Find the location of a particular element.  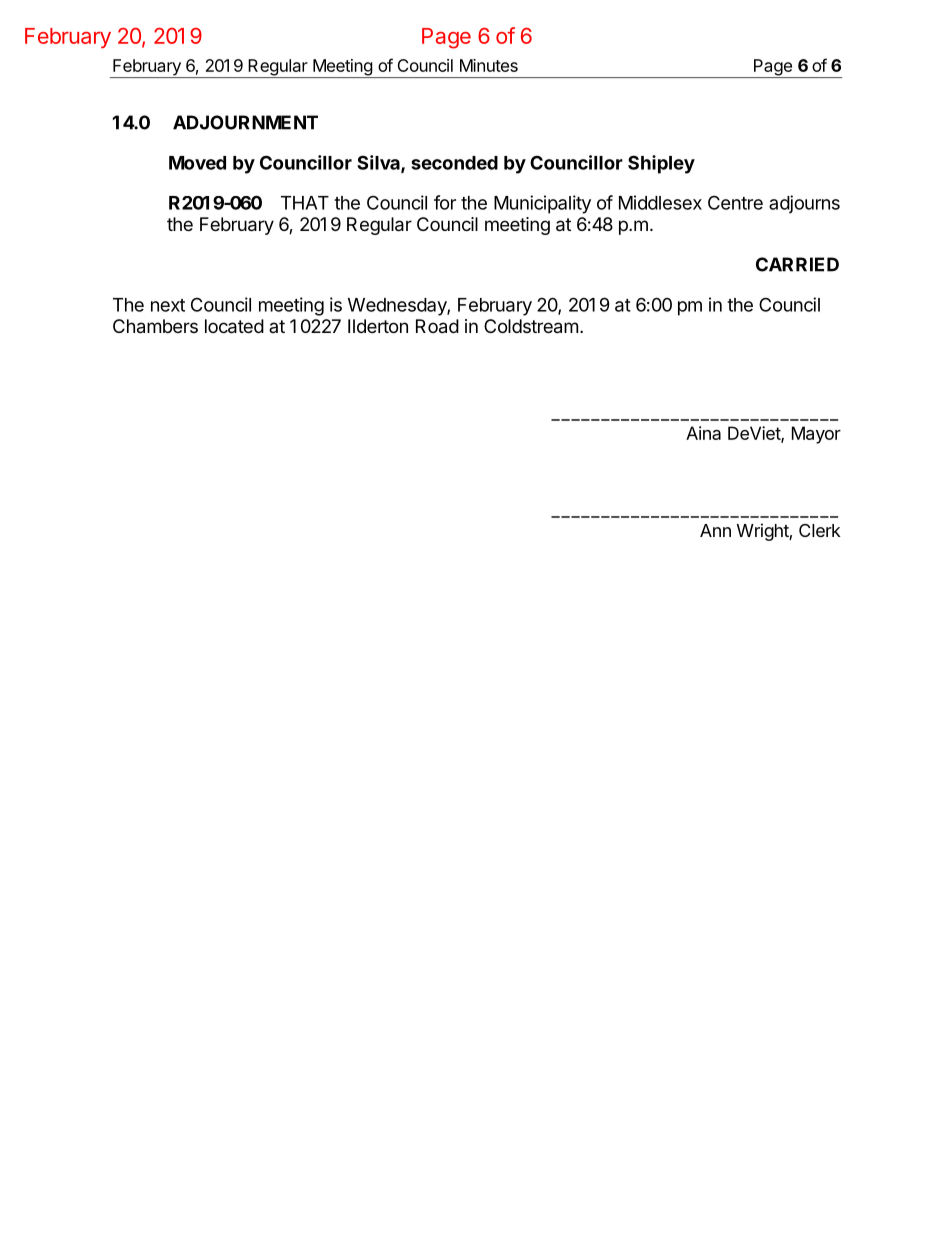

next is located at coordinates (168, 305).
